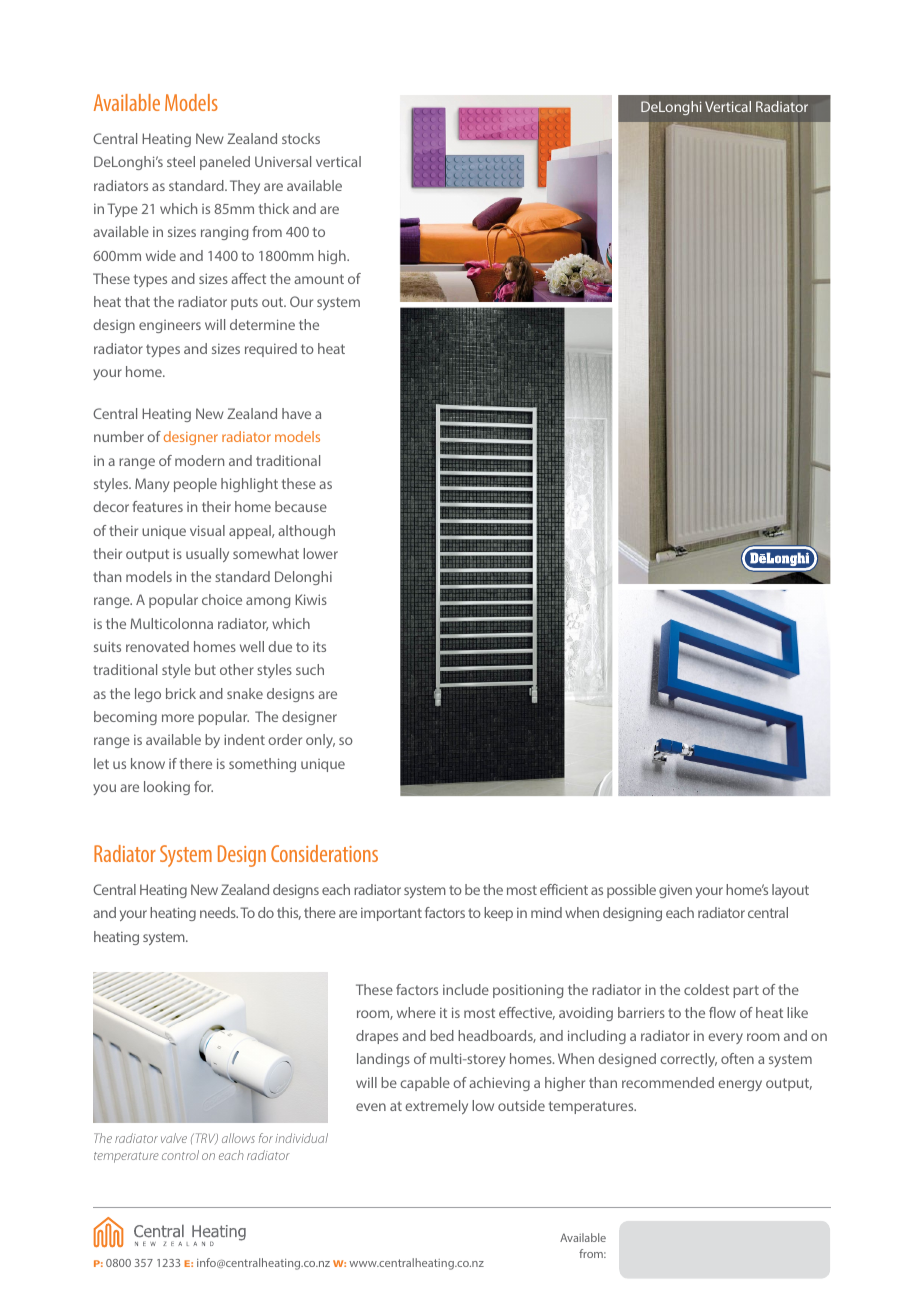 This screenshot has width=924, height=1308. Describe the element at coordinates (181, 161) in the screenshot. I see `steel` at that location.
